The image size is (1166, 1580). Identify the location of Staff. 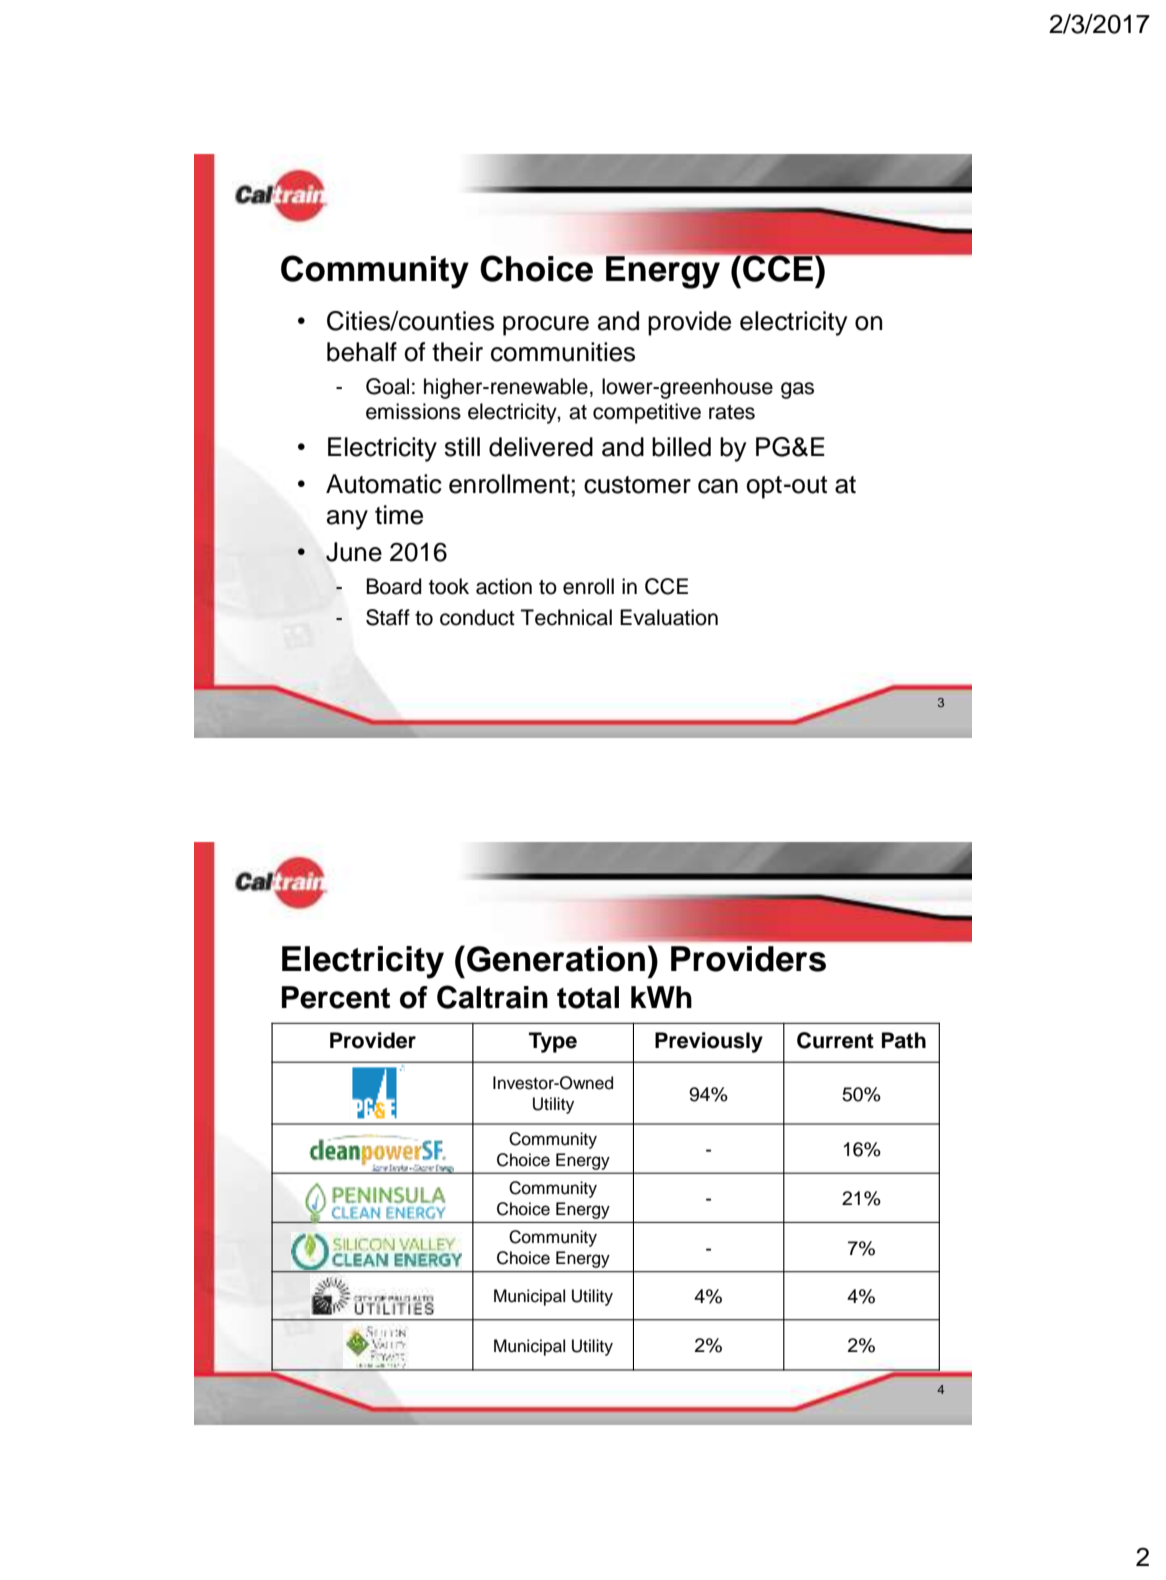
(388, 617).
